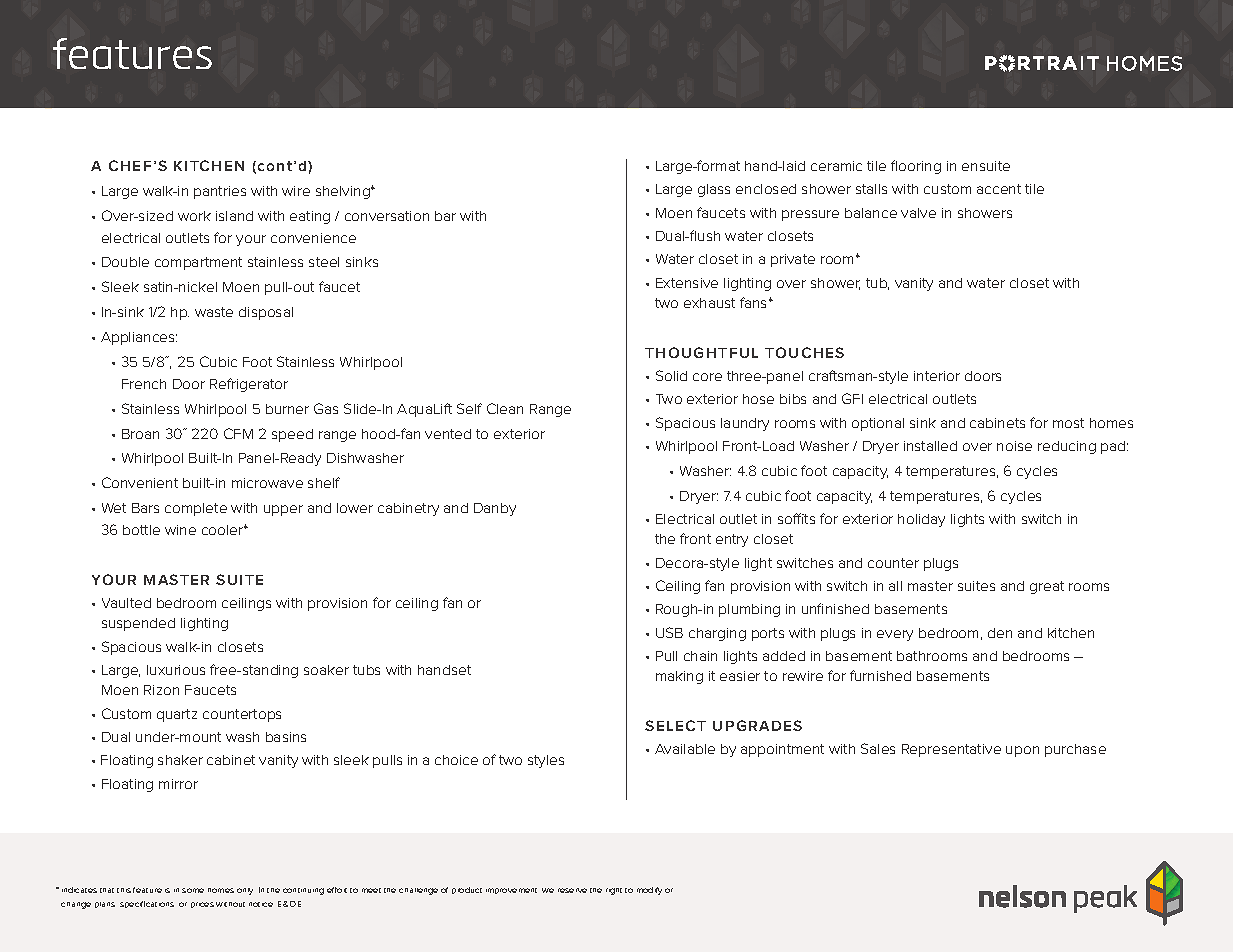  Describe the element at coordinates (714, 190) in the image. I see `glass` at that location.
